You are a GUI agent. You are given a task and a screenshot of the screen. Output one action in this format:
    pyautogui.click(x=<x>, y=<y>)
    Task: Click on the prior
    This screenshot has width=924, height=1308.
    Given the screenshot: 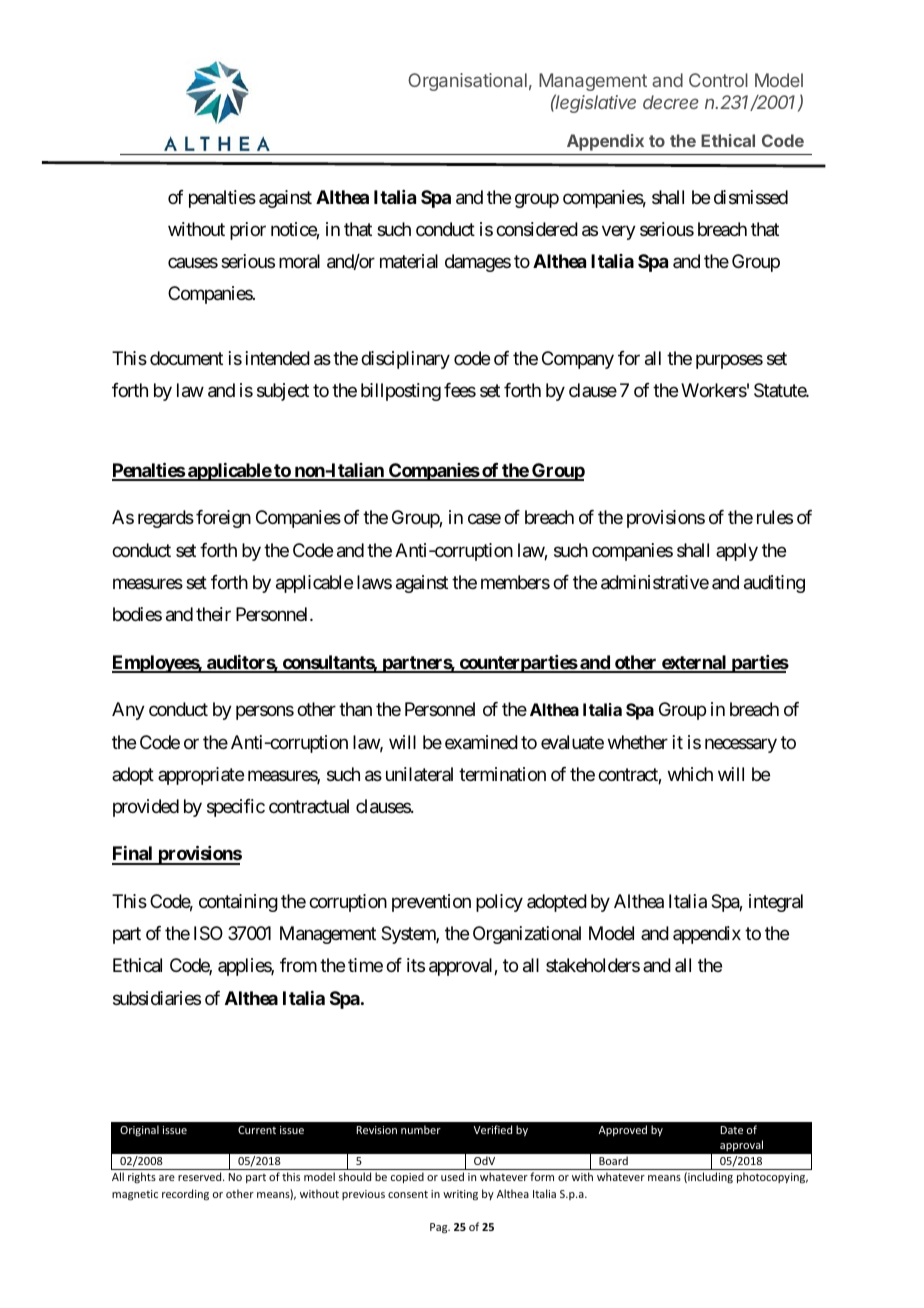 What is the action you would take?
    pyautogui.click(x=248, y=231)
